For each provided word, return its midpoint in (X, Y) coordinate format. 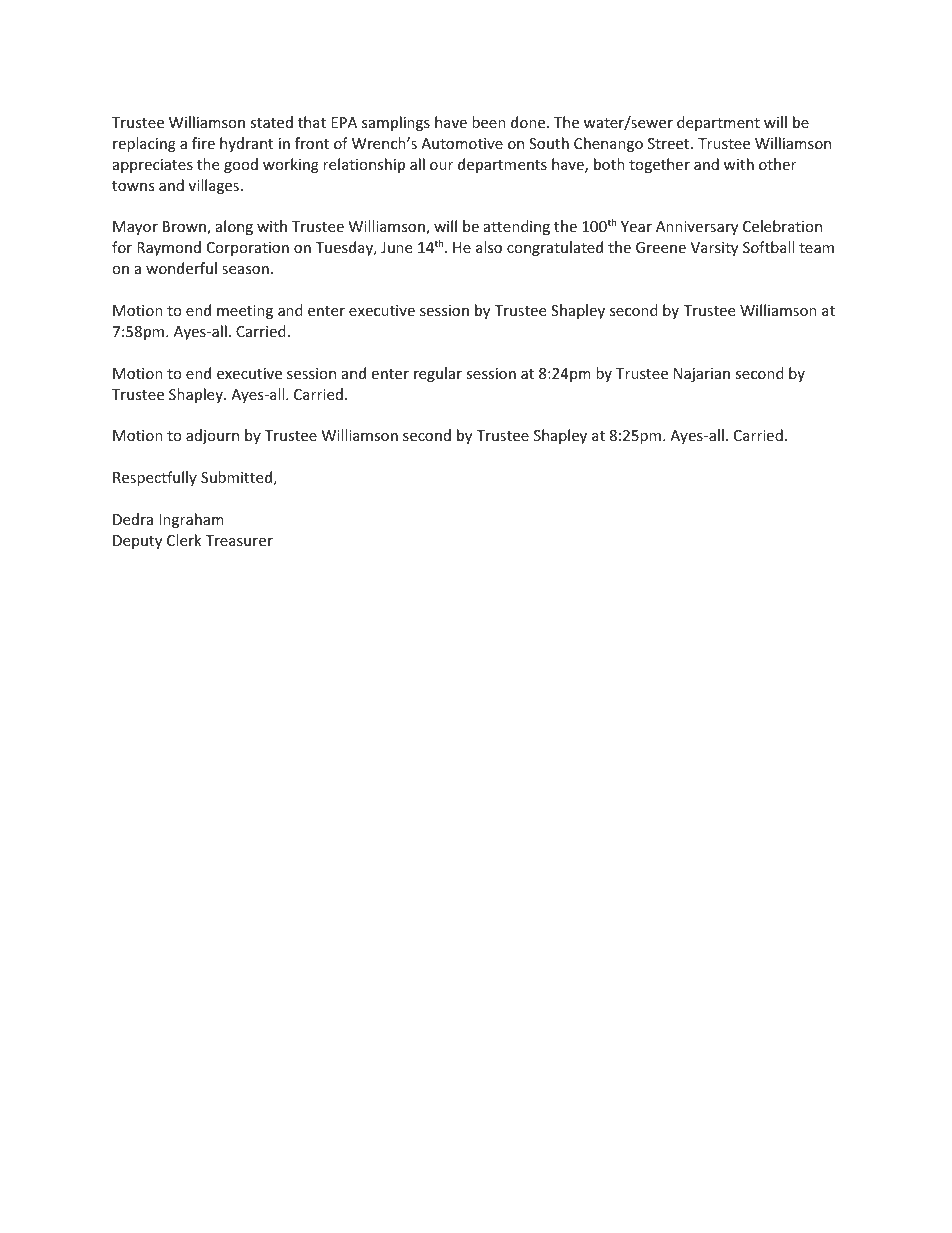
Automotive (462, 143)
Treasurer (239, 540)
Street (670, 143)
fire (203, 143)
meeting (245, 312)
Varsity (714, 249)
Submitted (236, 477)
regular (438, 374)
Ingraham (191, 520)
